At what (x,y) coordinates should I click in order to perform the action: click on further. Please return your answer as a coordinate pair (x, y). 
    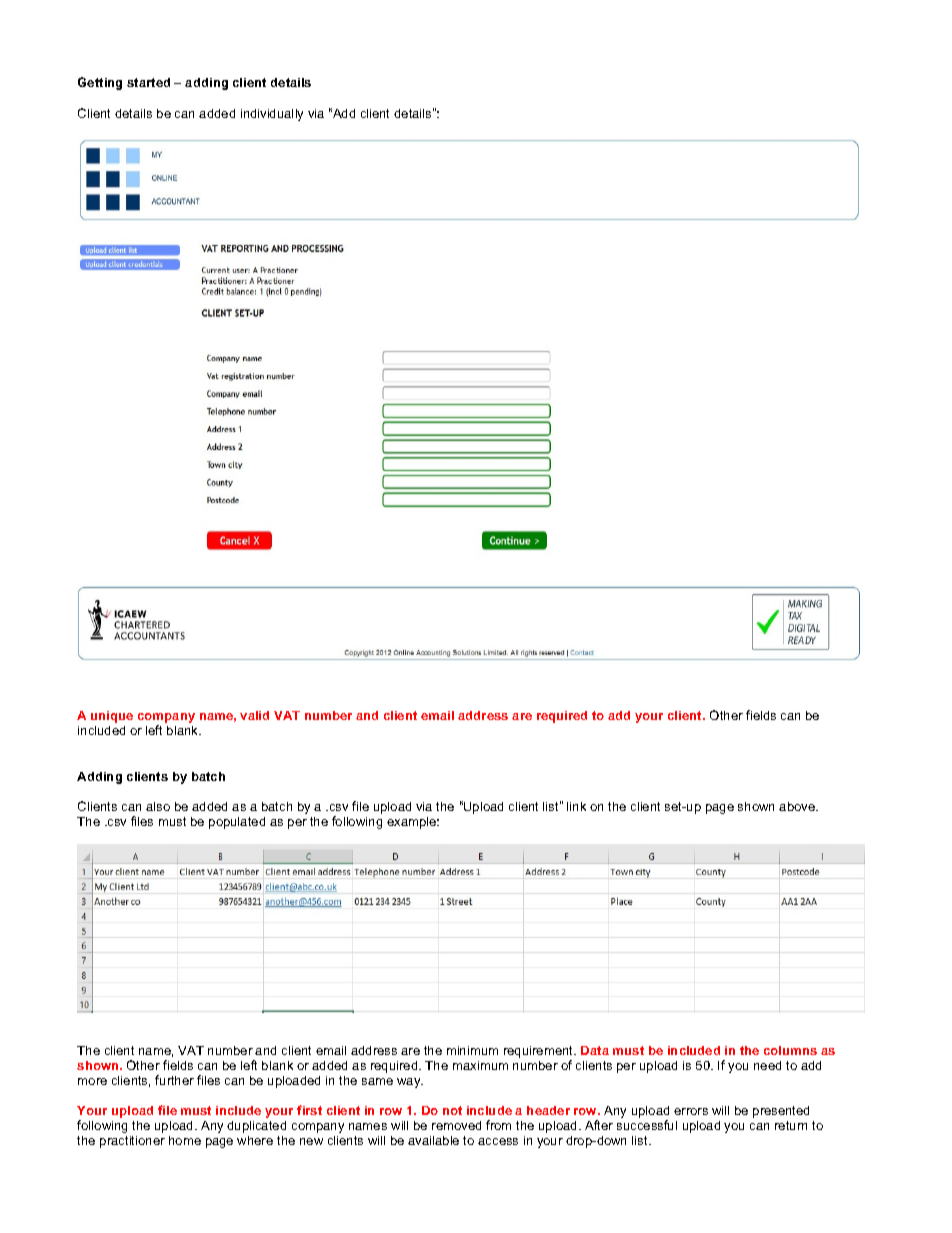
    Looking at the image, I should click on (174, 1080).
